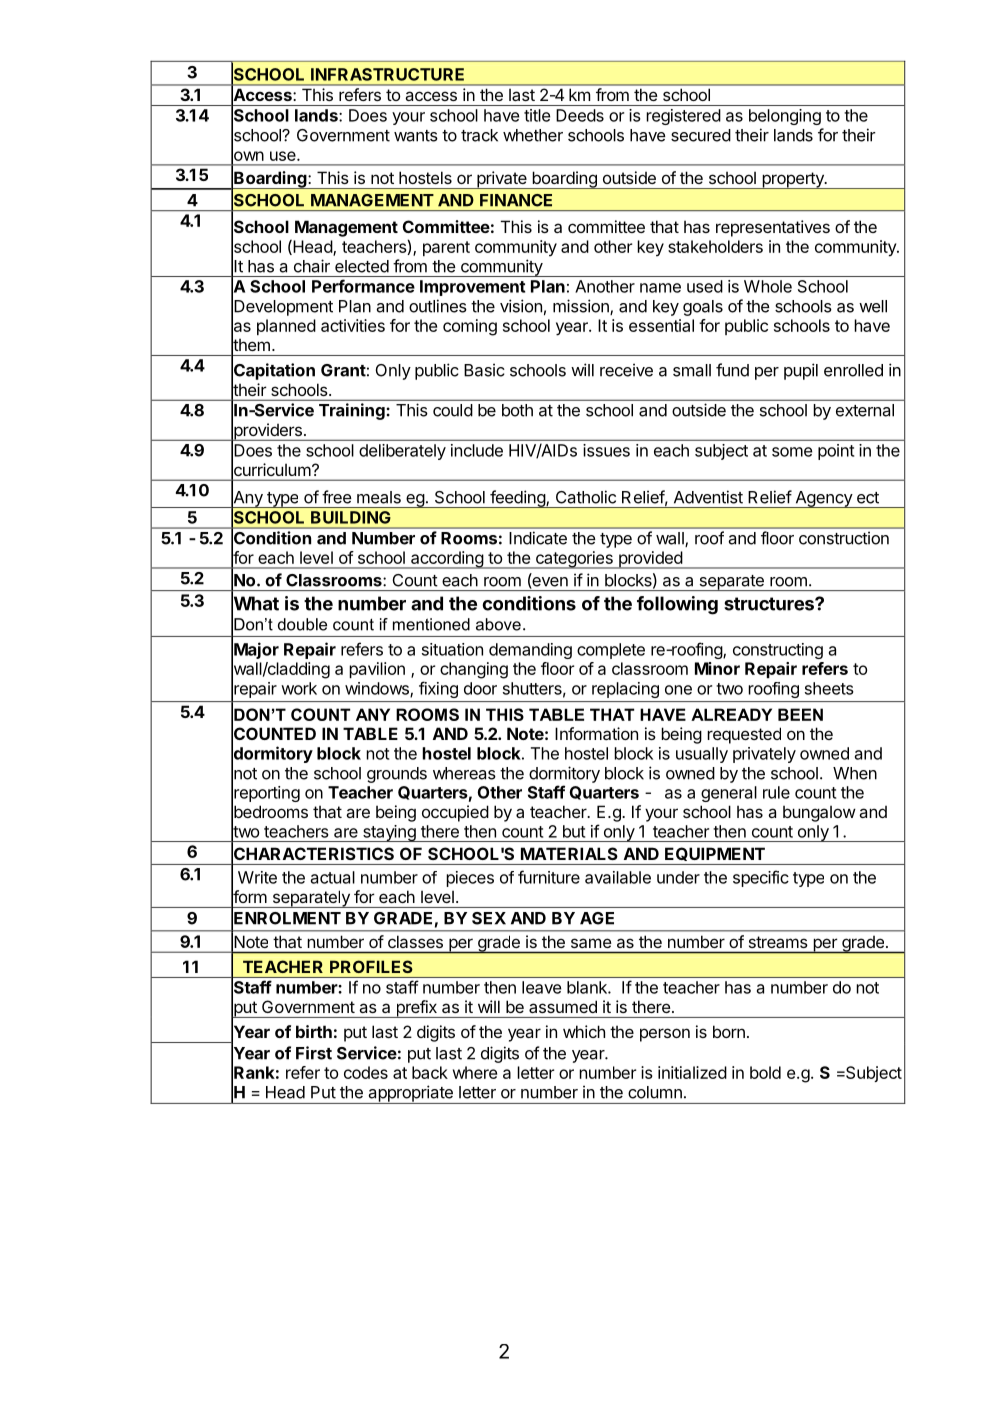  Describe the element at coordinates (299, 688) in the image. I see `work` at that location.
